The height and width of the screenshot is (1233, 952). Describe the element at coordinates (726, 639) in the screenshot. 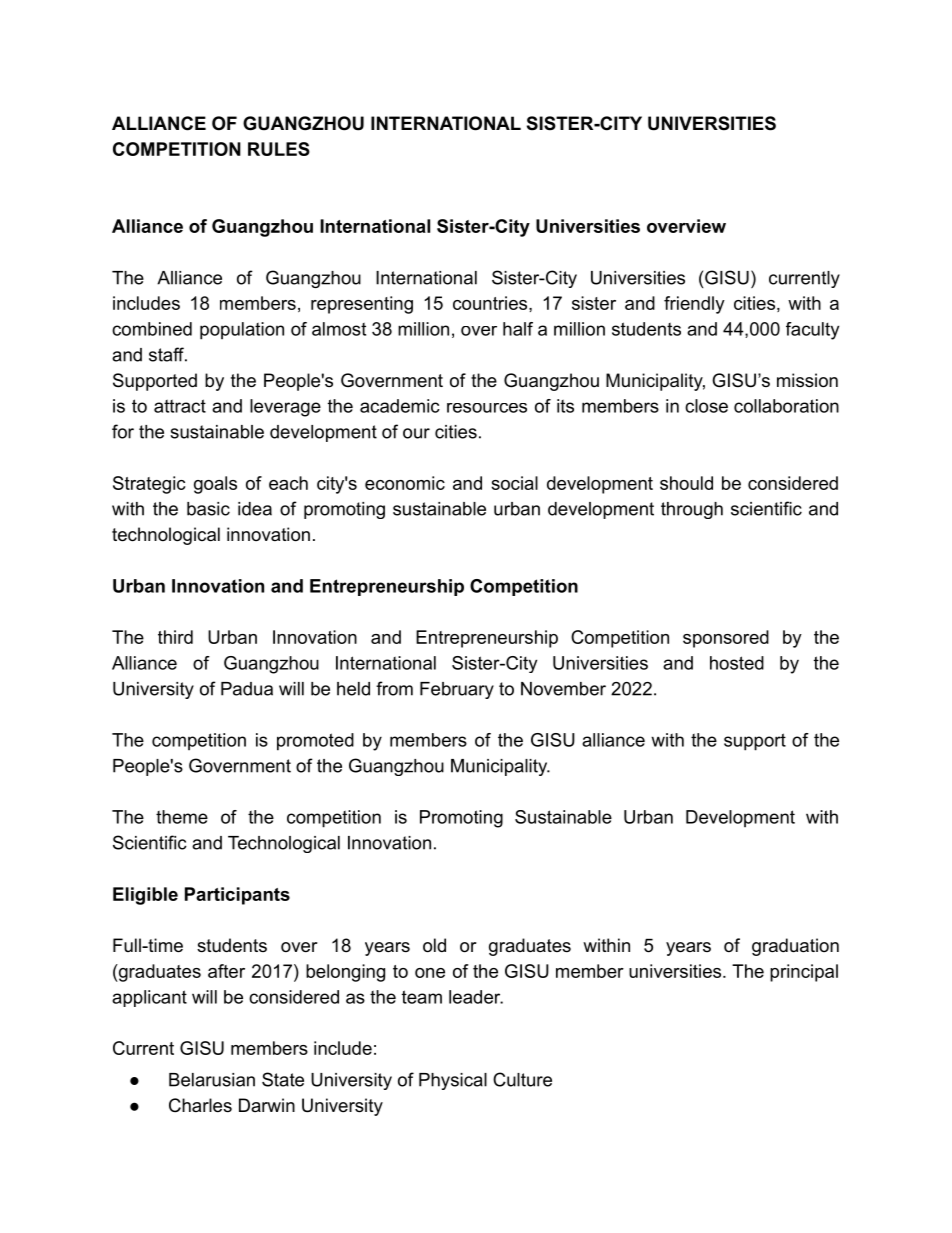

I see `sponsored` at that location.
